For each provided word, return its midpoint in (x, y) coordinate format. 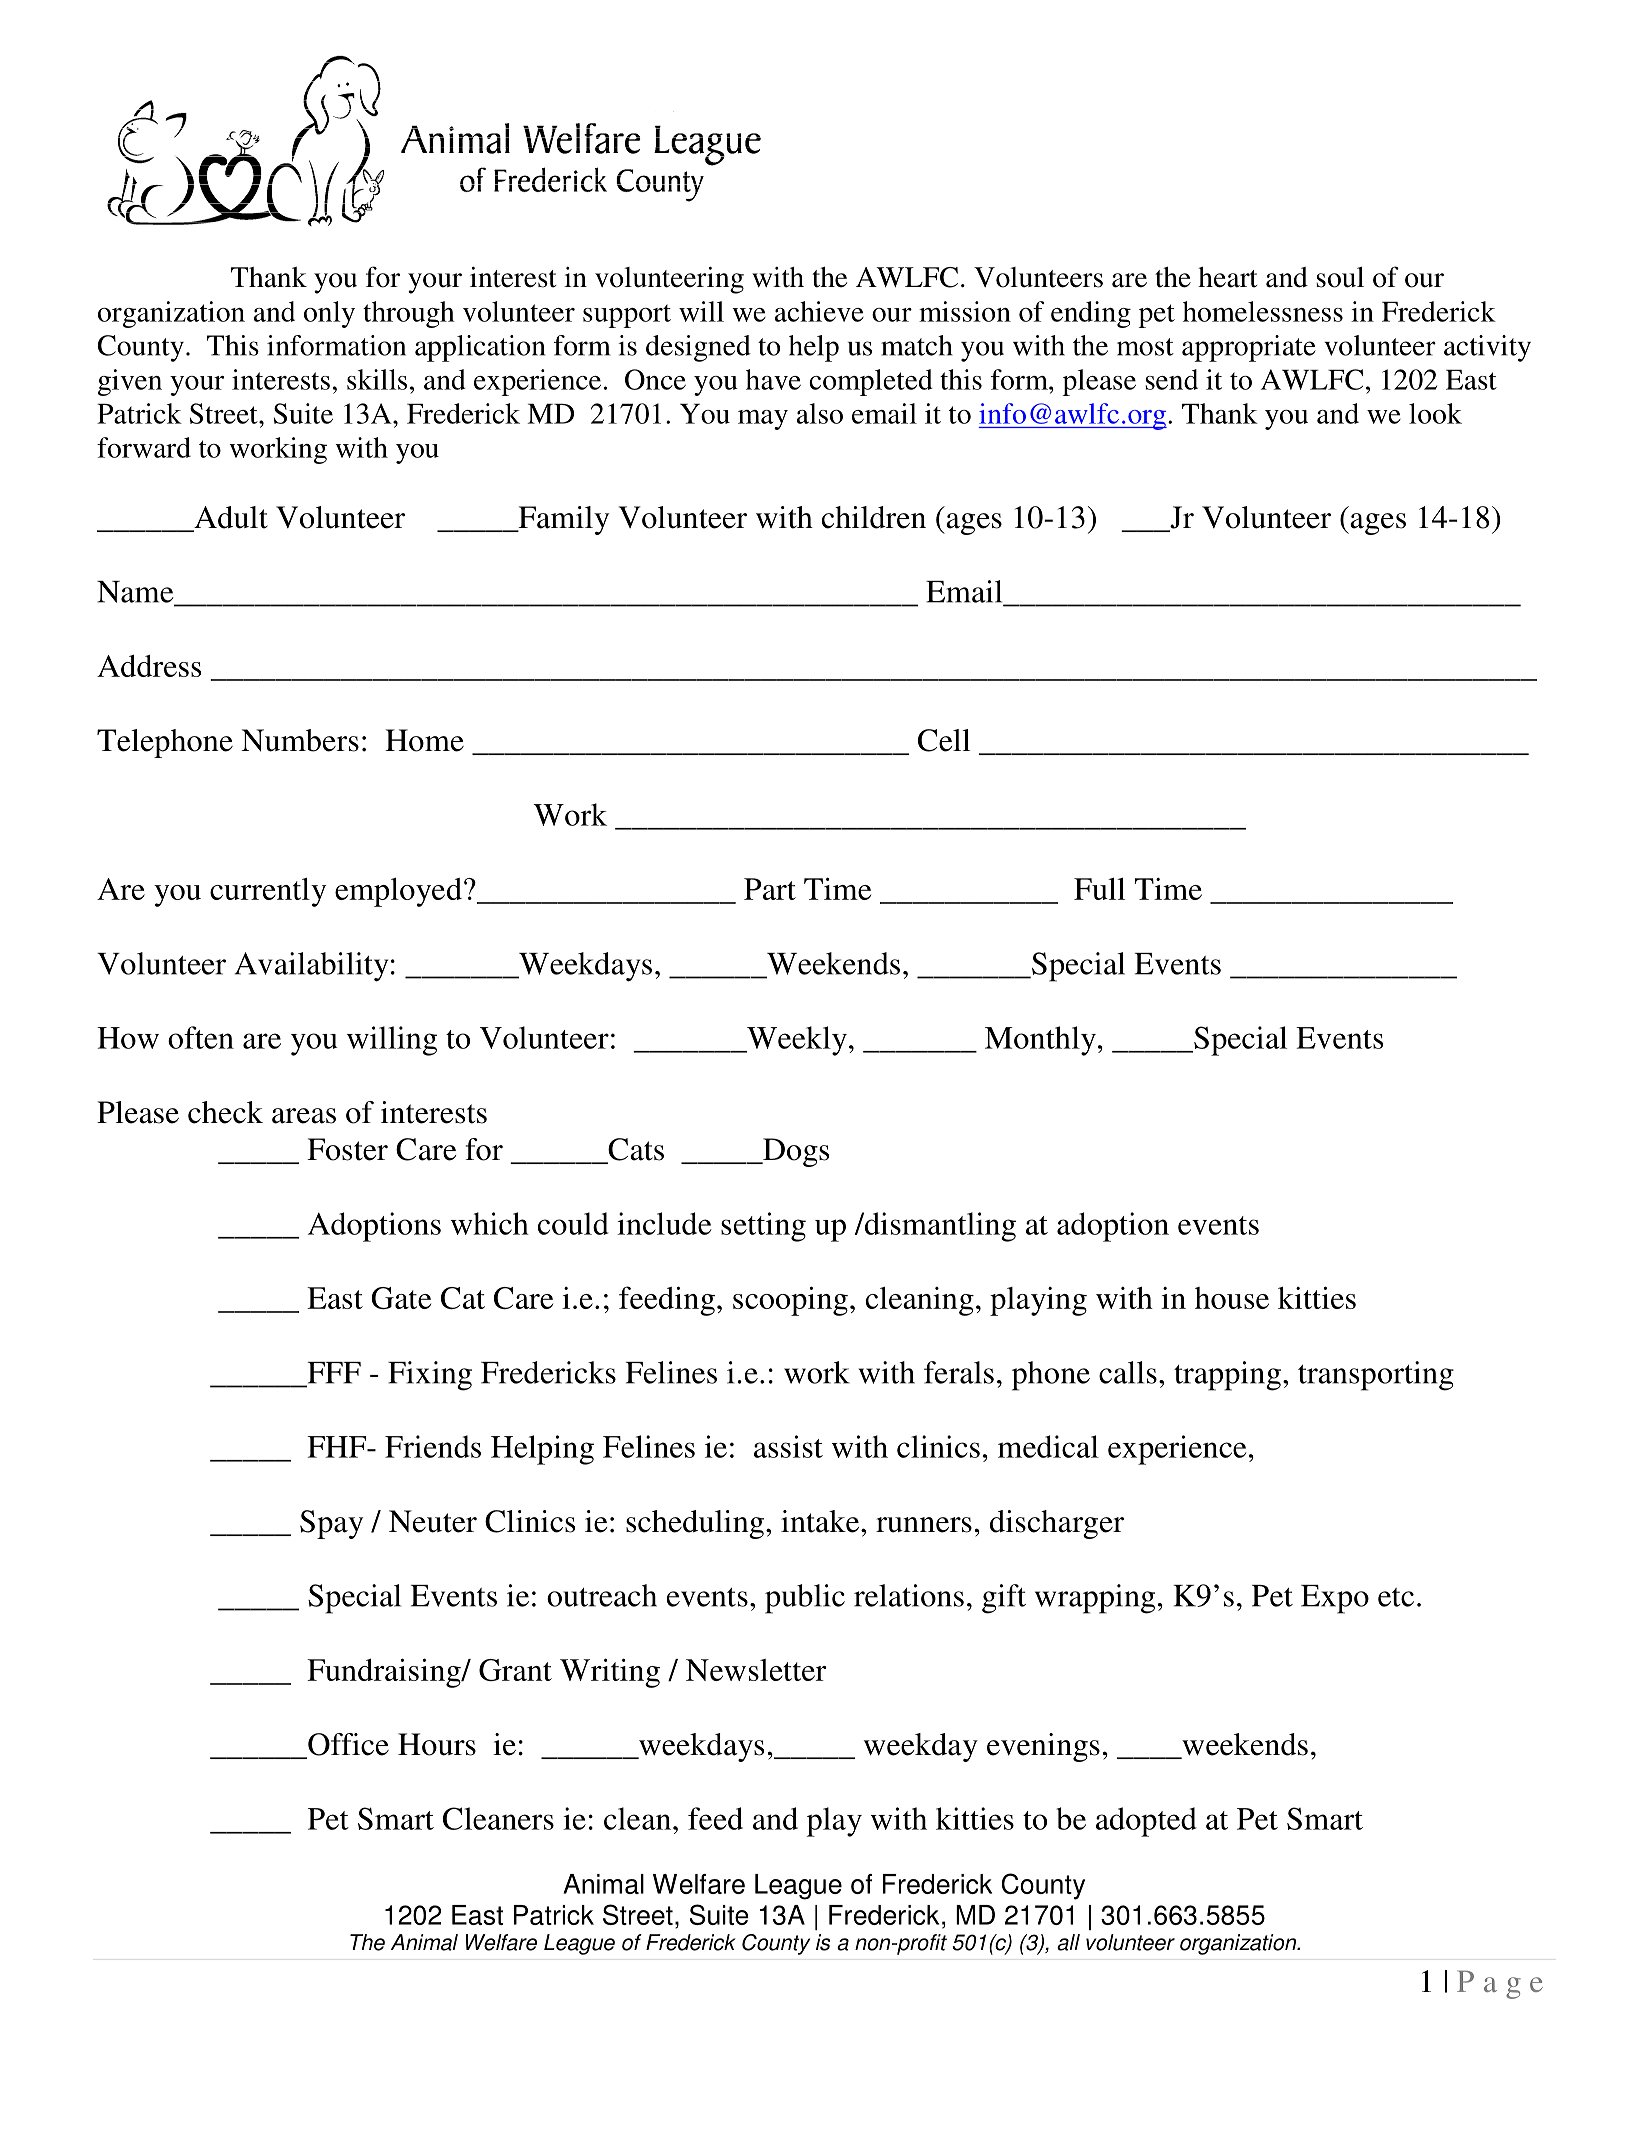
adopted (1146, 1822)
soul (1340, 277)
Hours (437, 1744)
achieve (819, 311)
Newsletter (756, 1670)
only (329, 314)
